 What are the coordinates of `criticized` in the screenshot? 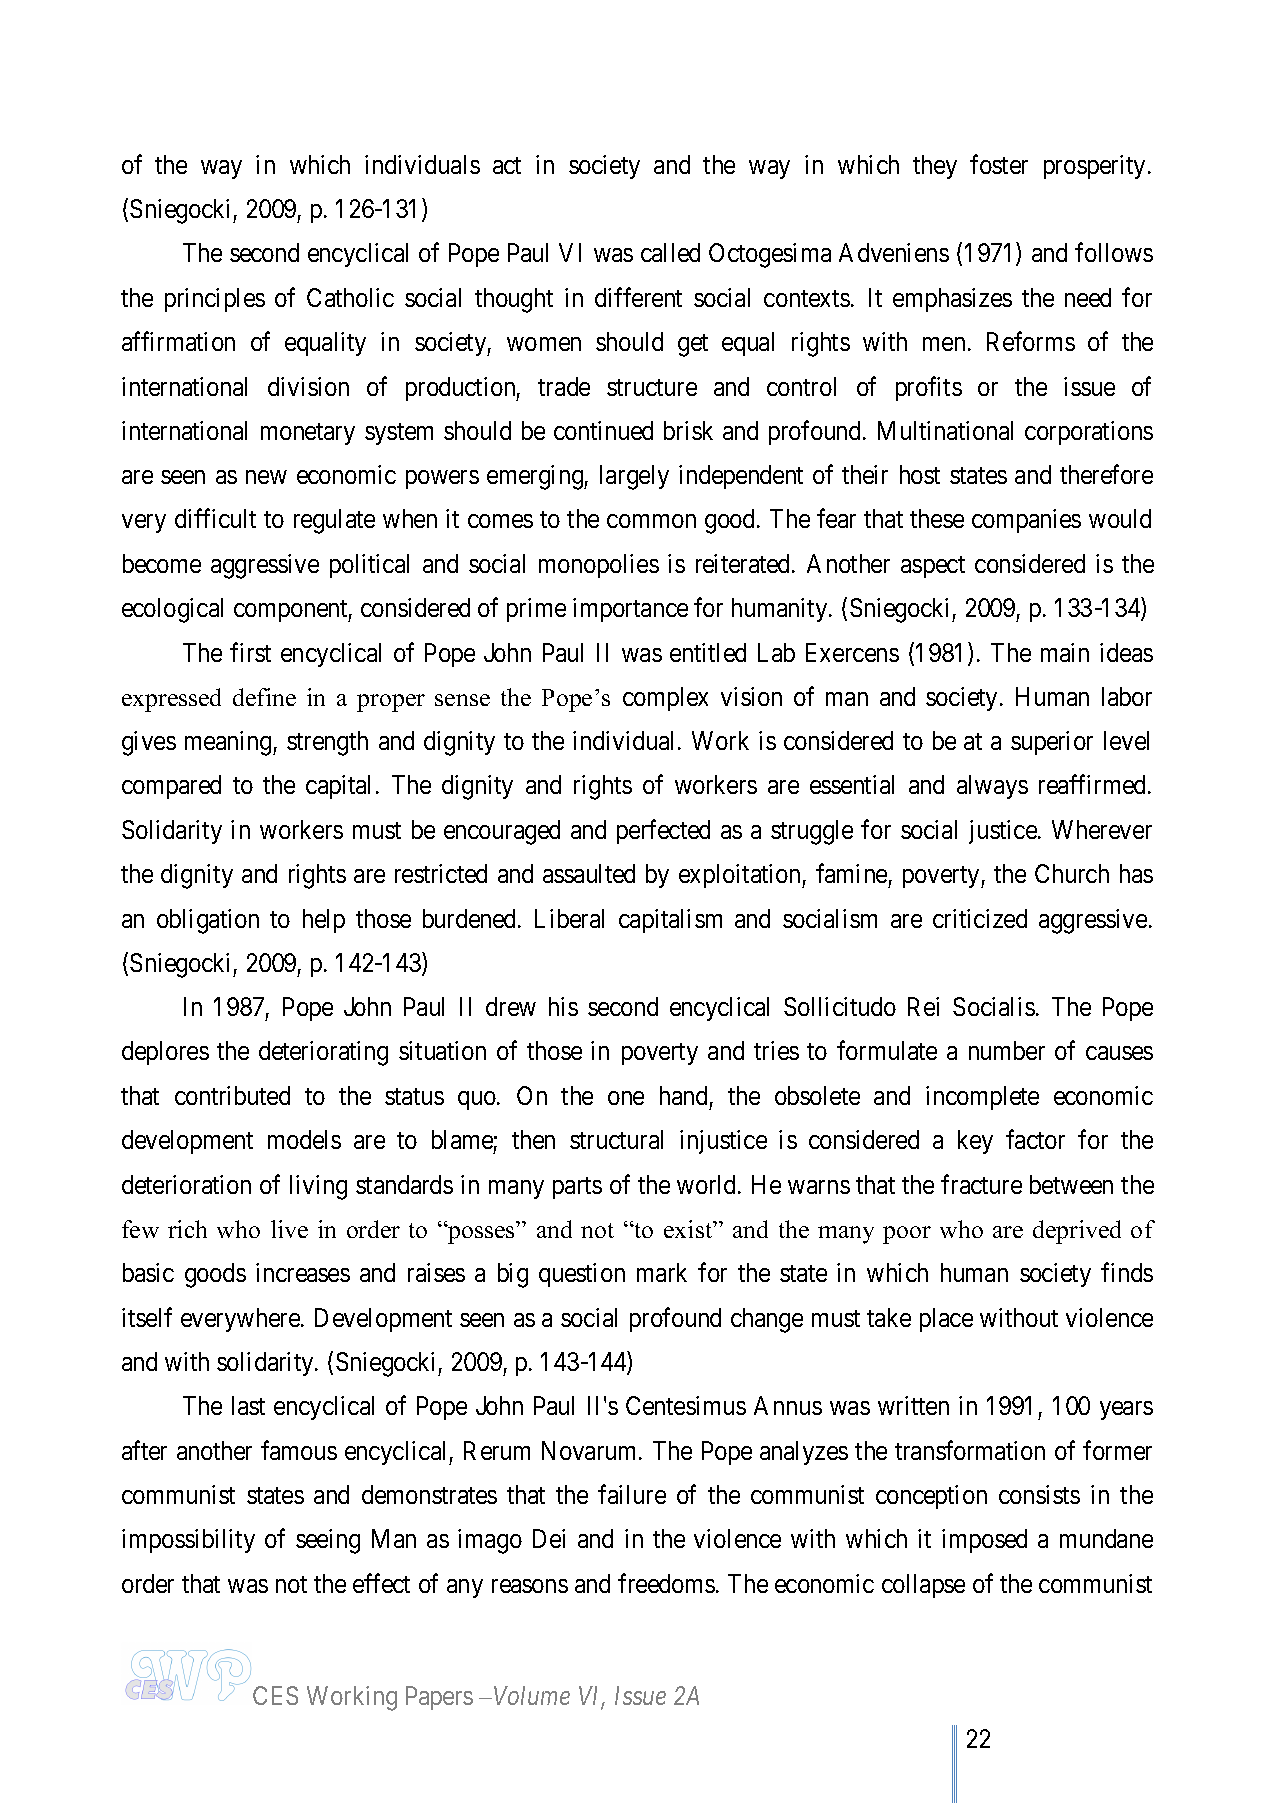 It's located at (980, 918).
